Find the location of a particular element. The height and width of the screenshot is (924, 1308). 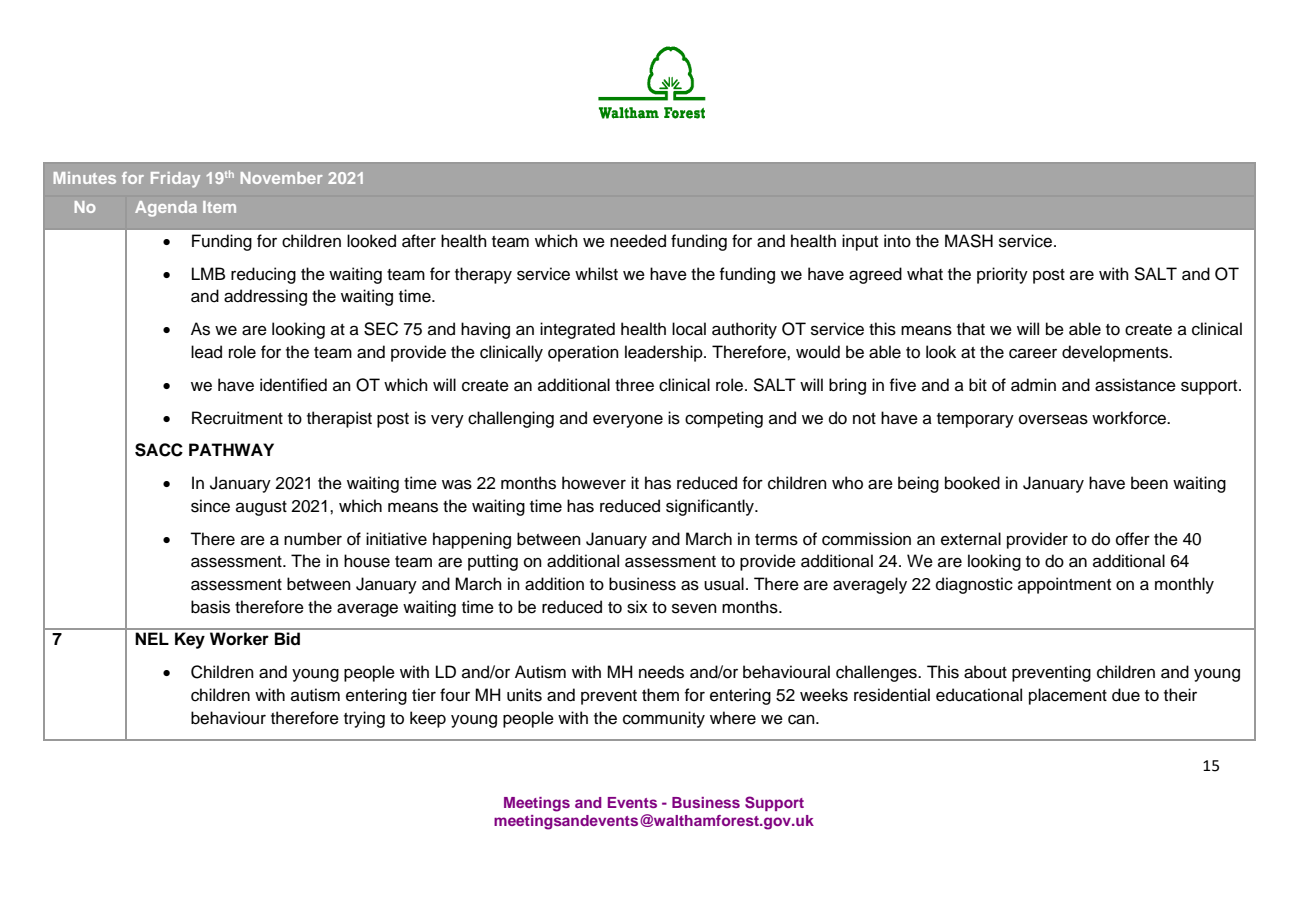

placement is located at coordinates (1068, 696).
